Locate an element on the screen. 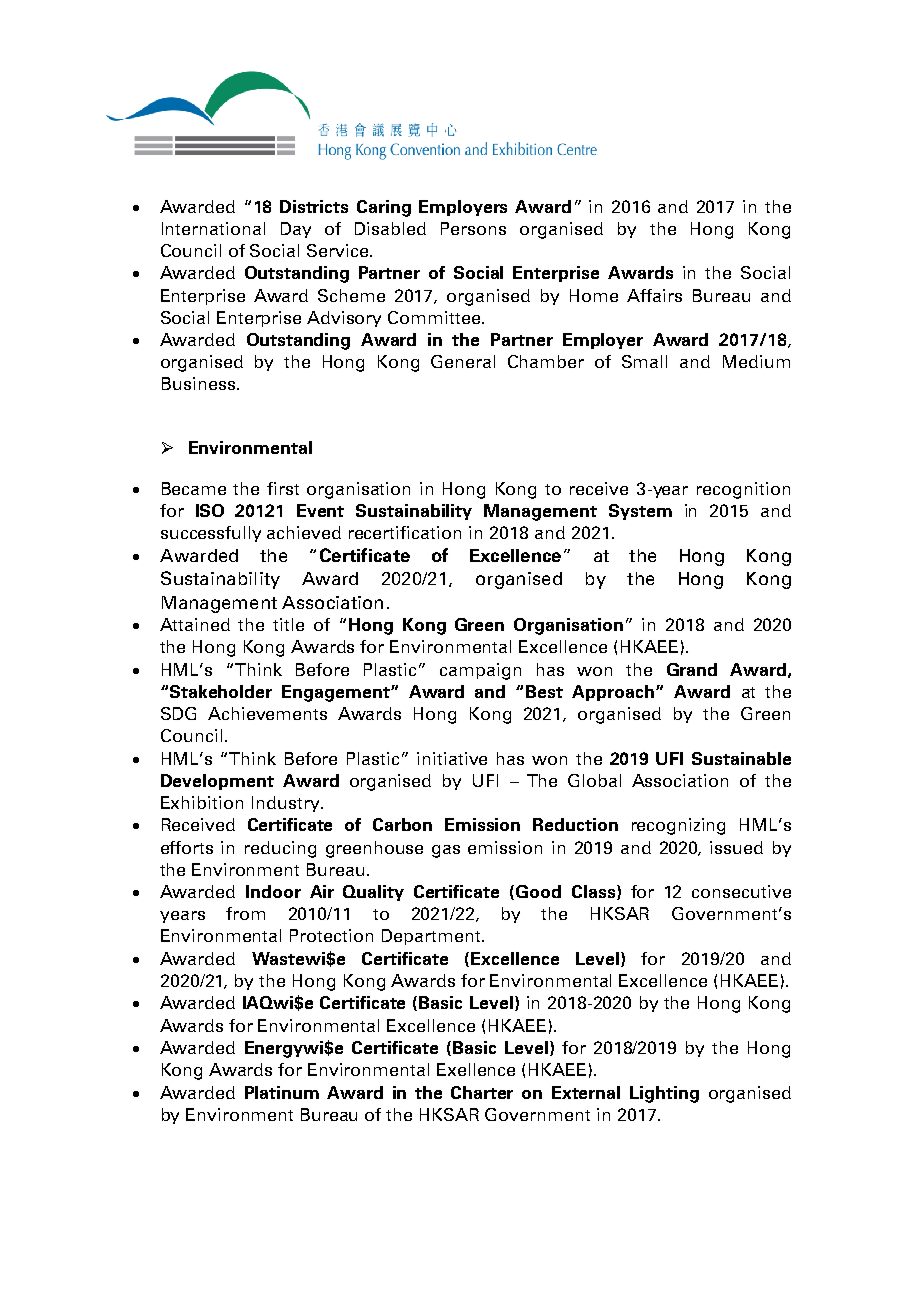 This screenshot has height=1309, width=924. initiative is located at coordinates (452, 758).
